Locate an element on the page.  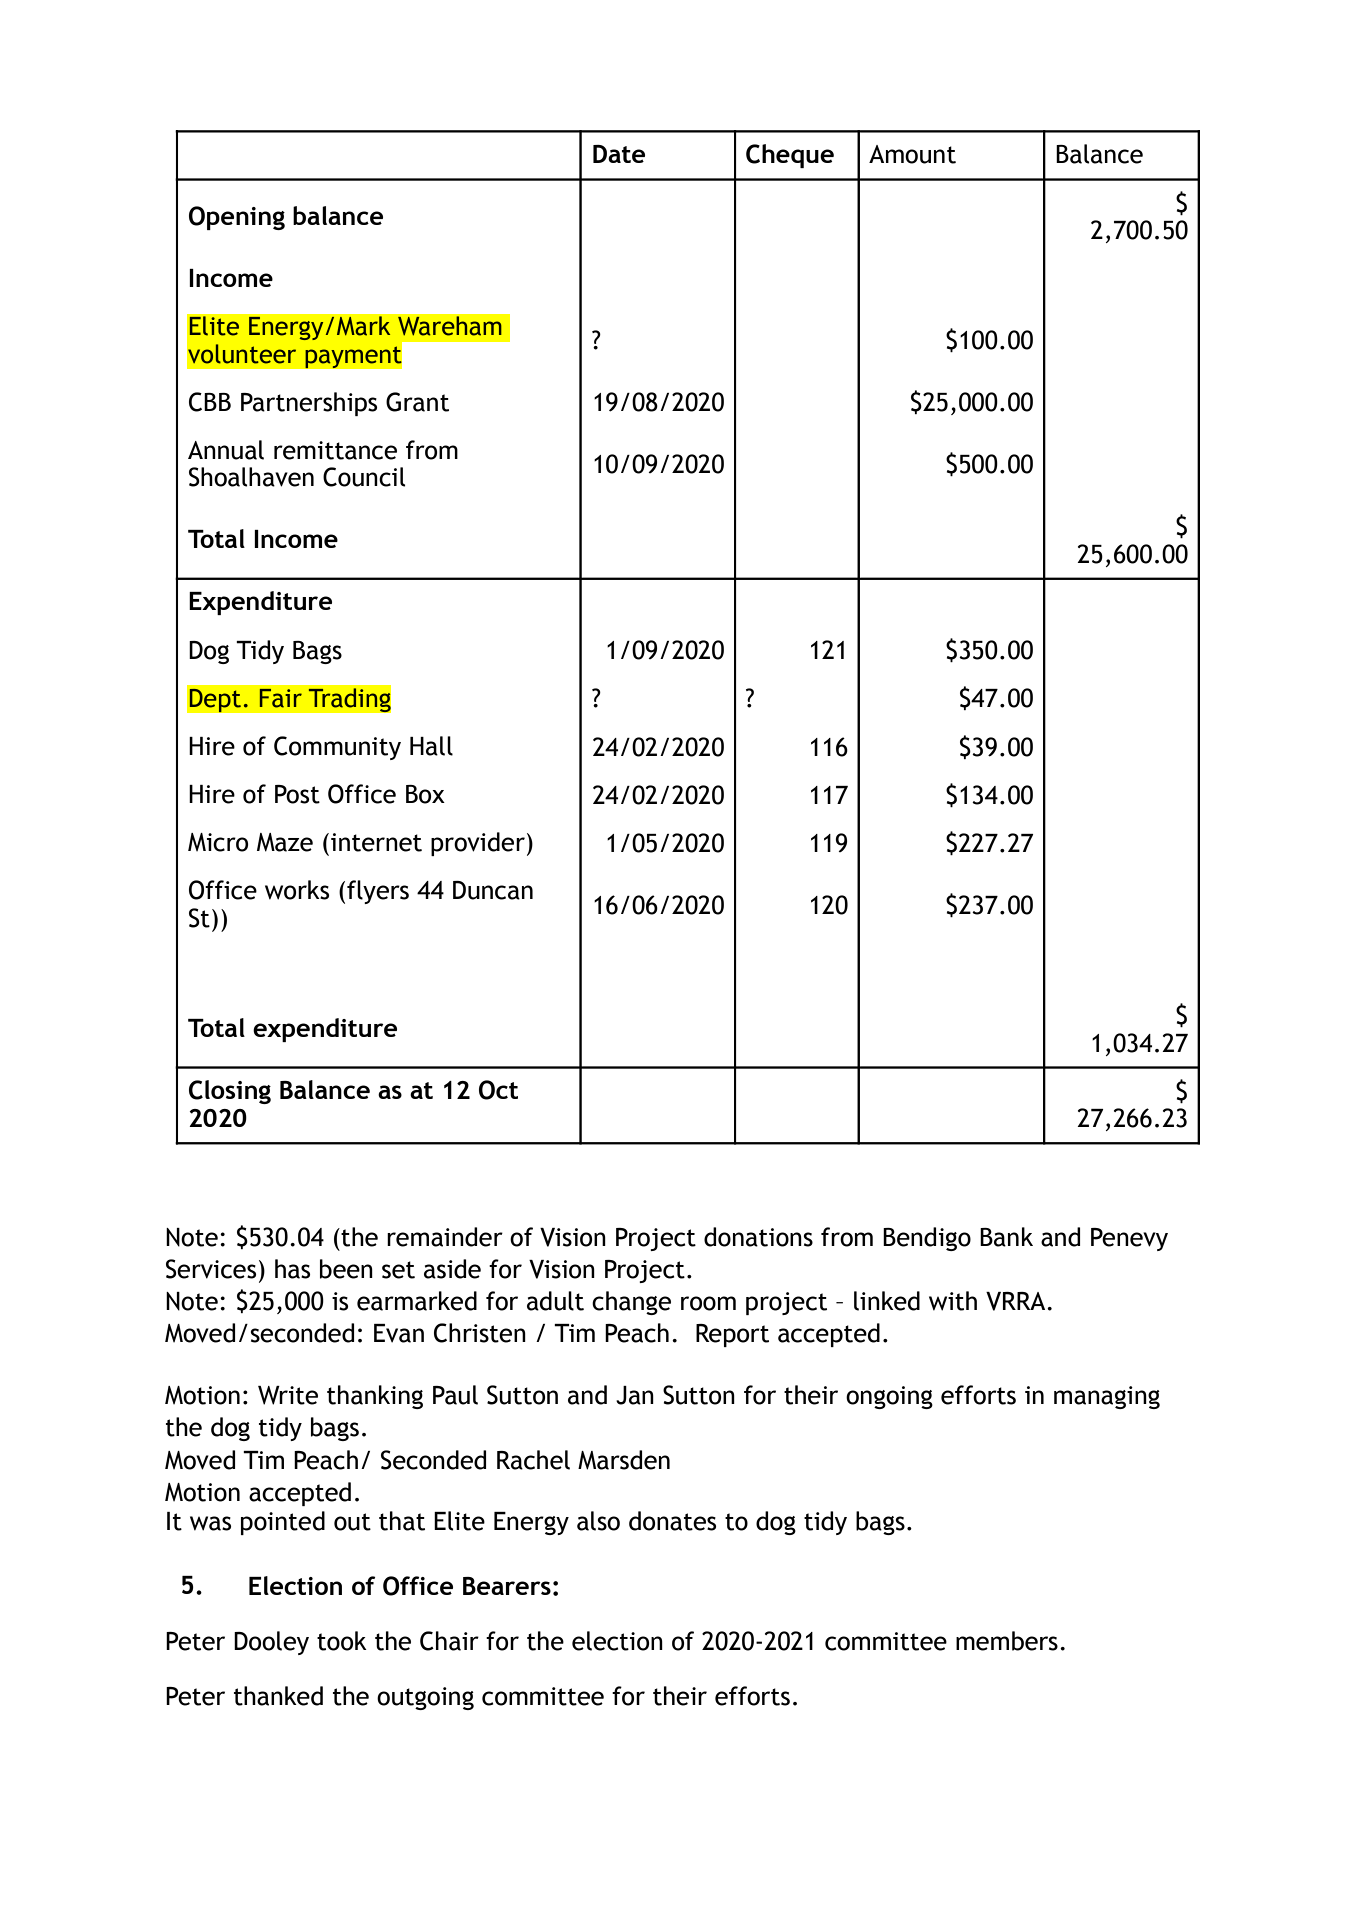
Amount is located at coordinates (912, 154).
